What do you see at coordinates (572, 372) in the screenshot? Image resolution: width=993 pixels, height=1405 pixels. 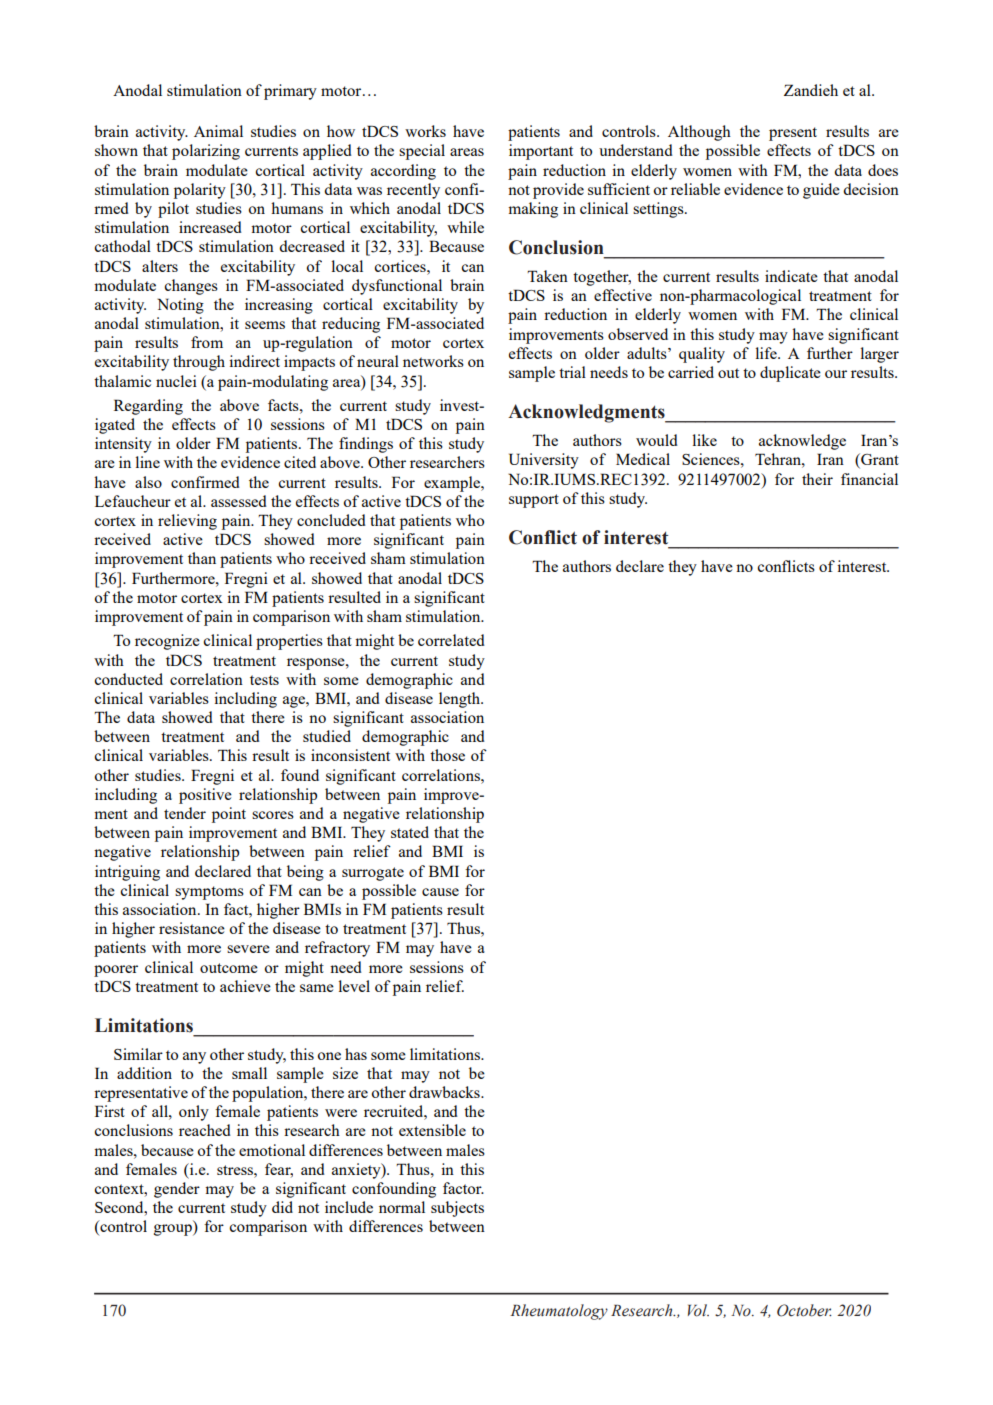 I see `trial` at bounding box center [572, 372].
